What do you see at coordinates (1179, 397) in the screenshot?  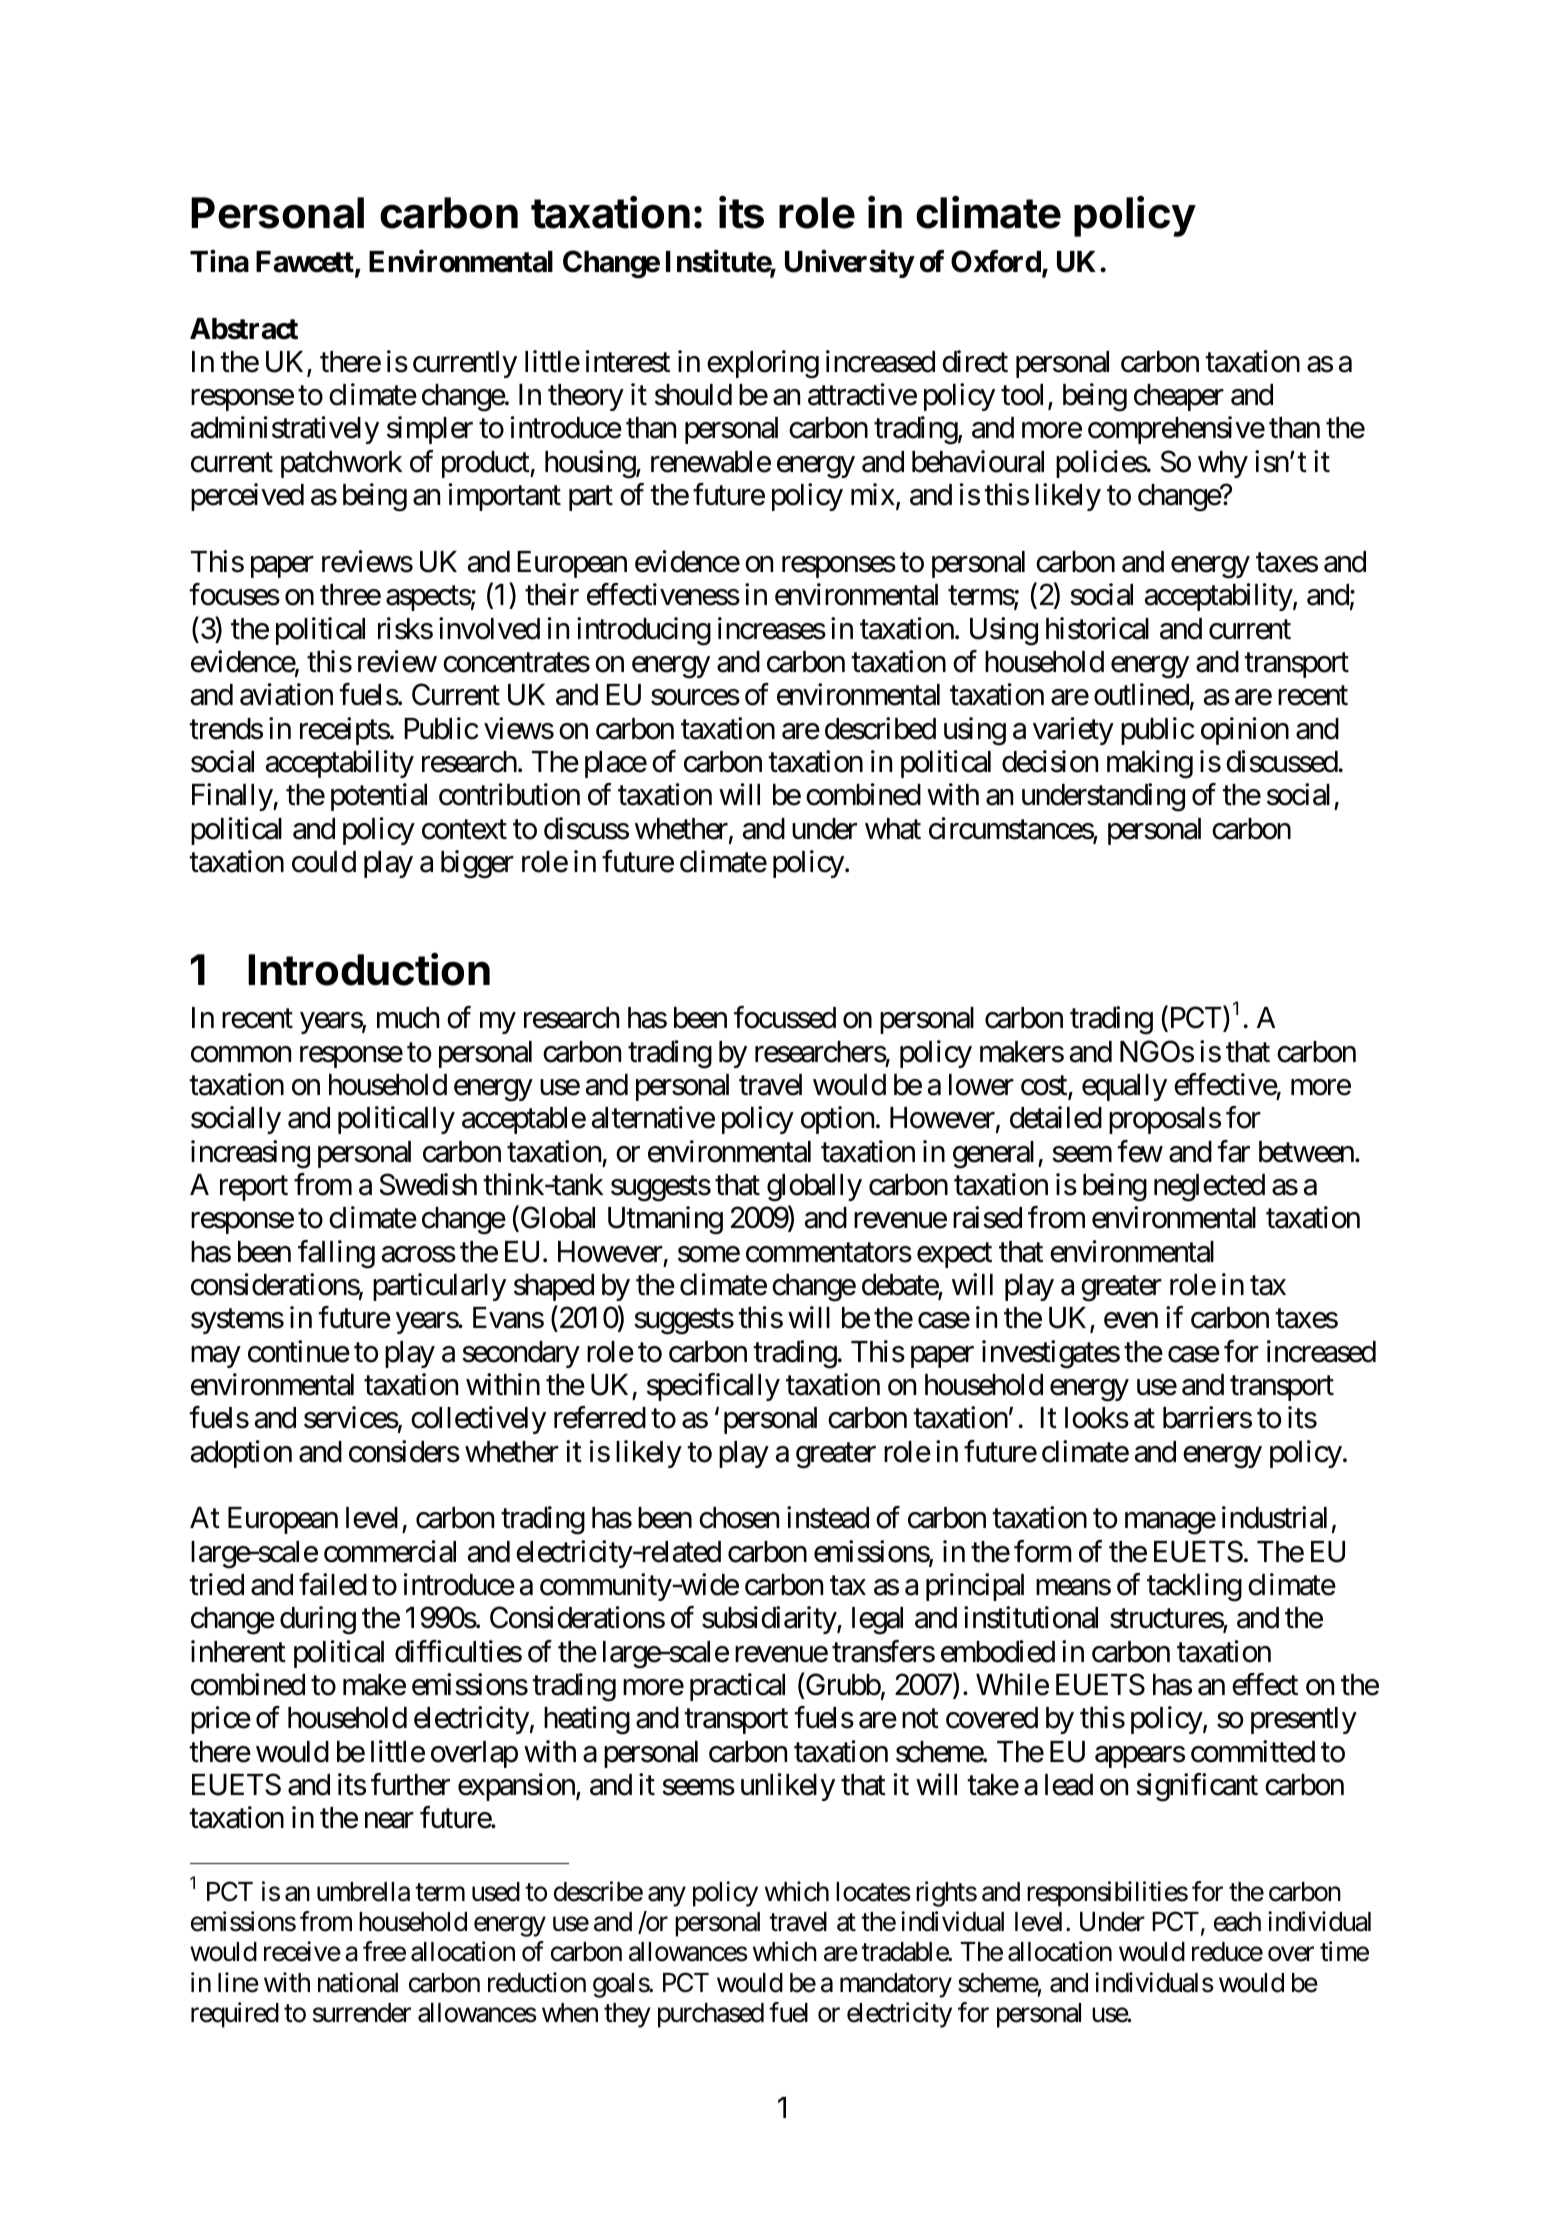 I see `cheaper` at bounding box center [1179, 397].
